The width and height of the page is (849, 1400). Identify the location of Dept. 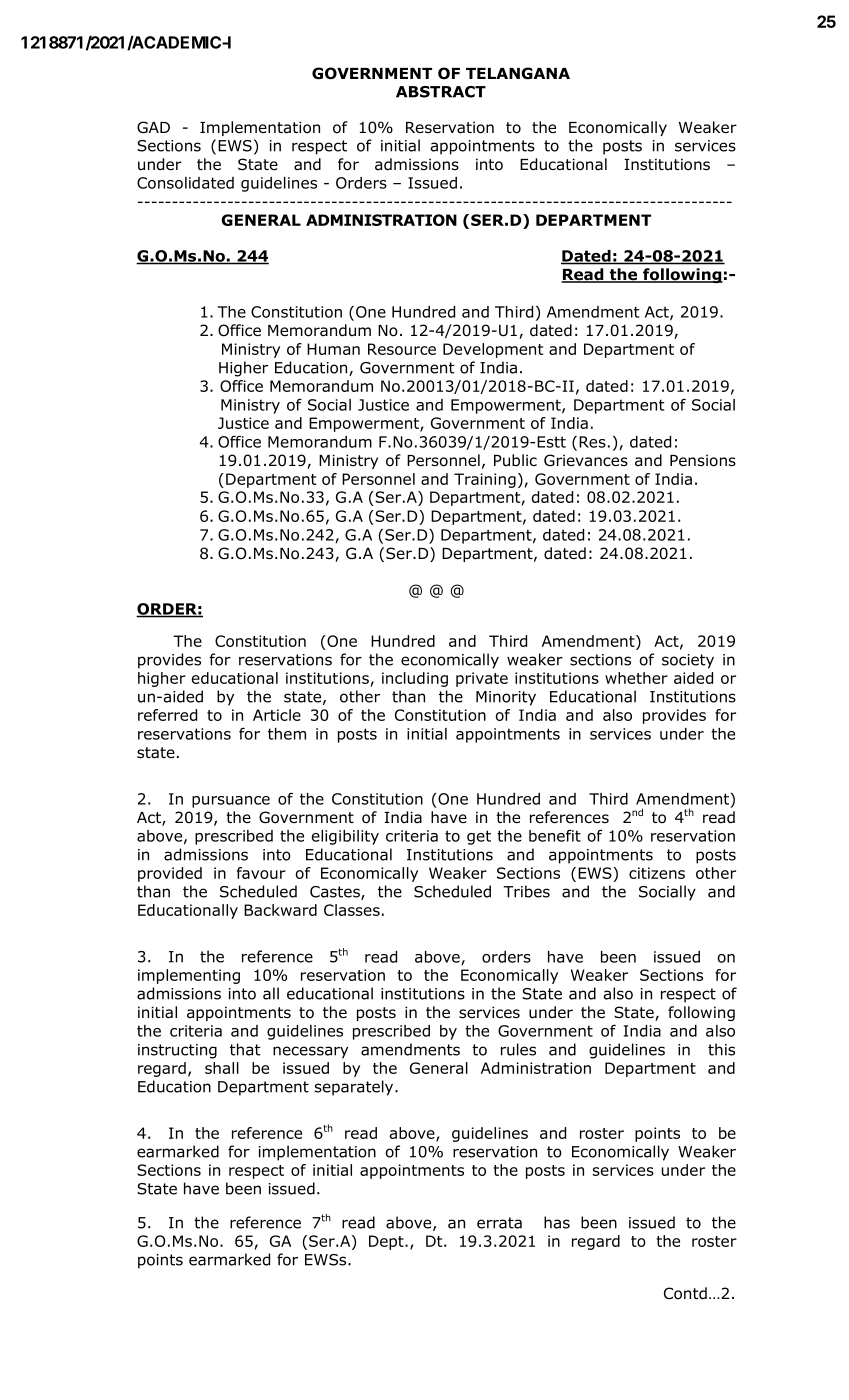
(387, 1242).
